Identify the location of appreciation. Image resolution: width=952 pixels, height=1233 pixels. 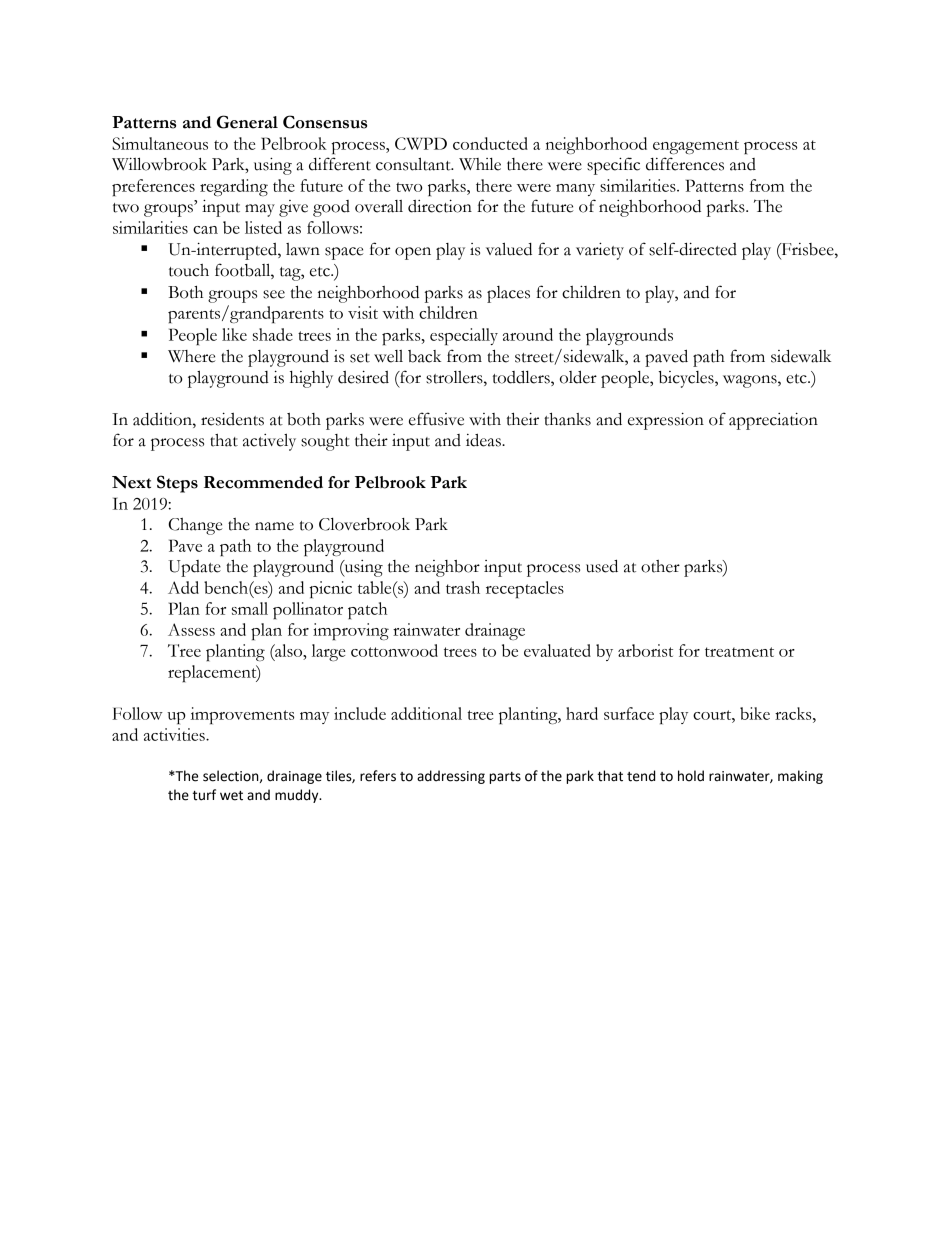
(773, 421).
